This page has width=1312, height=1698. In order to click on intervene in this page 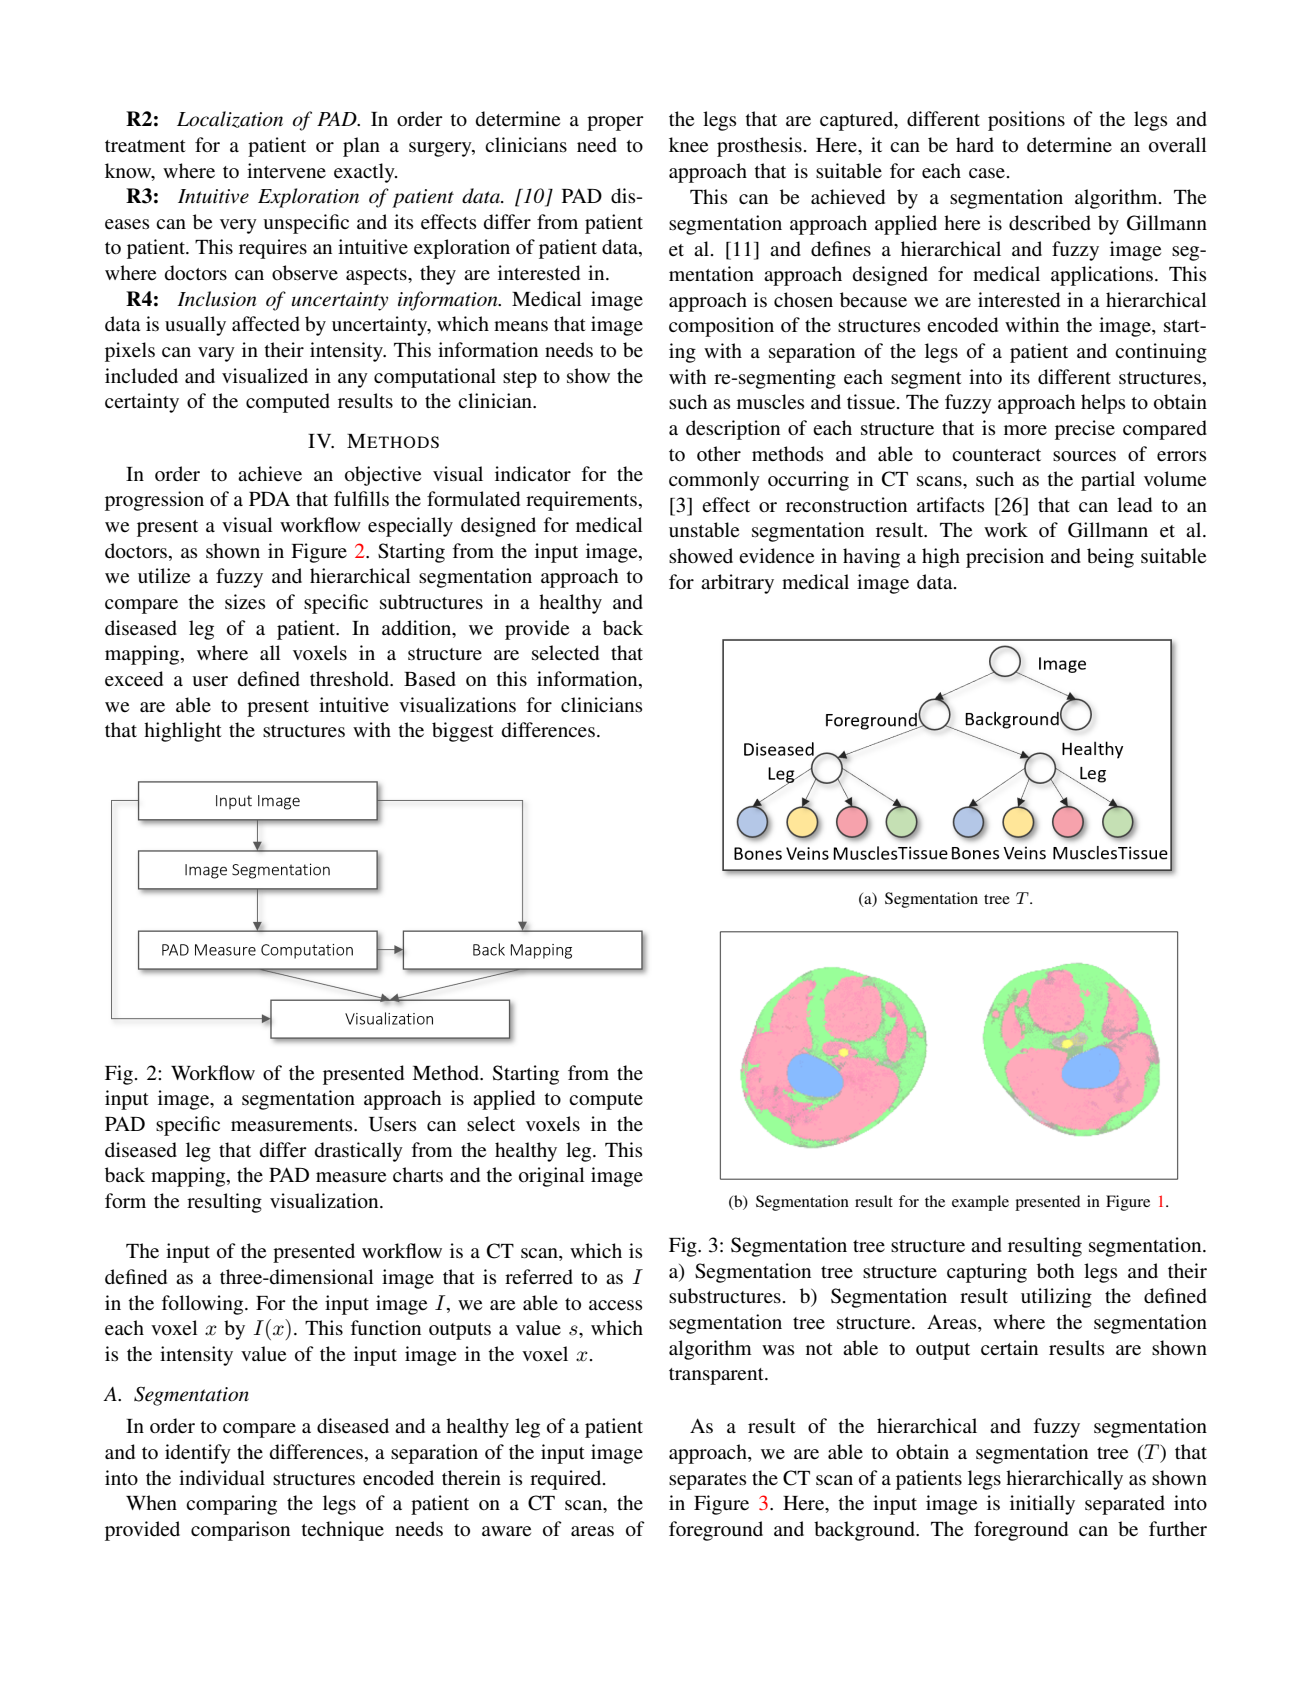, I will do `click(286, 171)`.
